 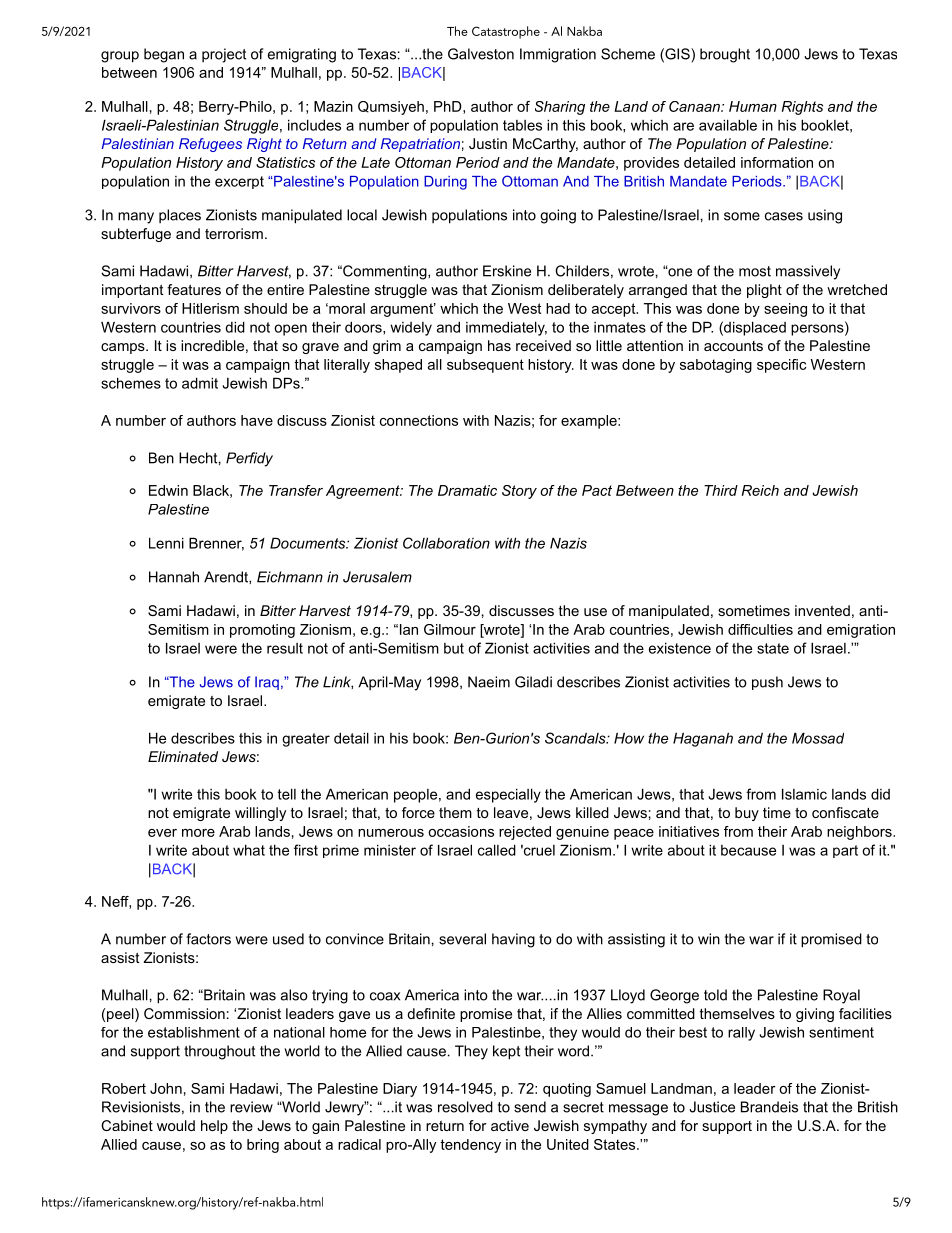 What do you see at coordinates (769, 1107) in the image?
I see `Brandeis` at bounding box center [769, 1107].
